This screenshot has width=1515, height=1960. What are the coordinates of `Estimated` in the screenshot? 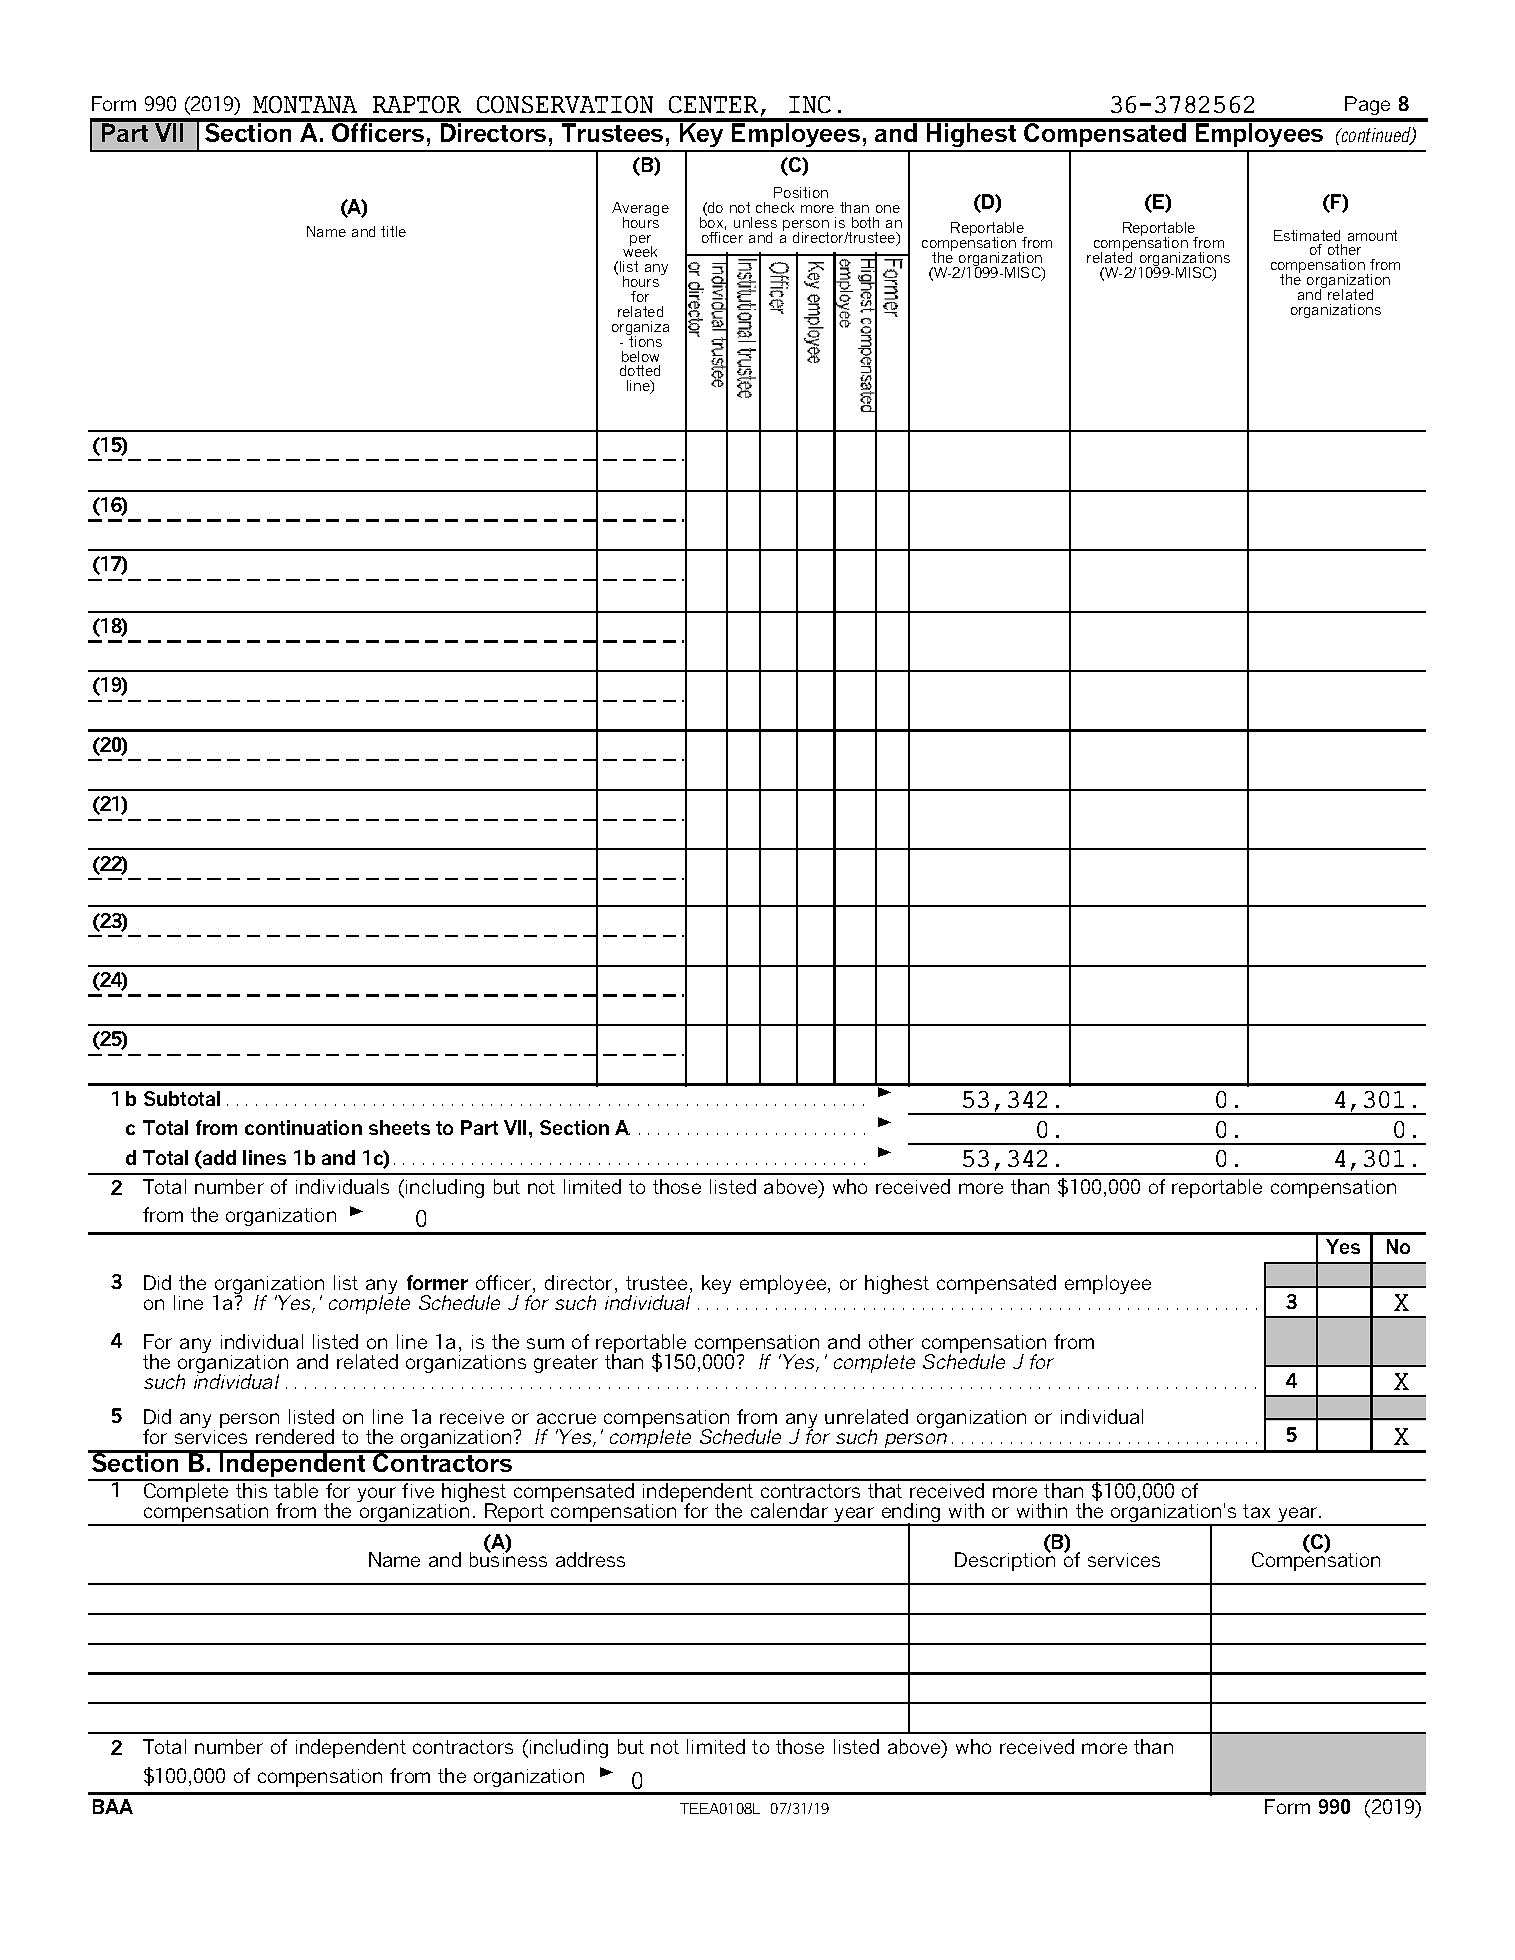 It's located at (1307, 235).
